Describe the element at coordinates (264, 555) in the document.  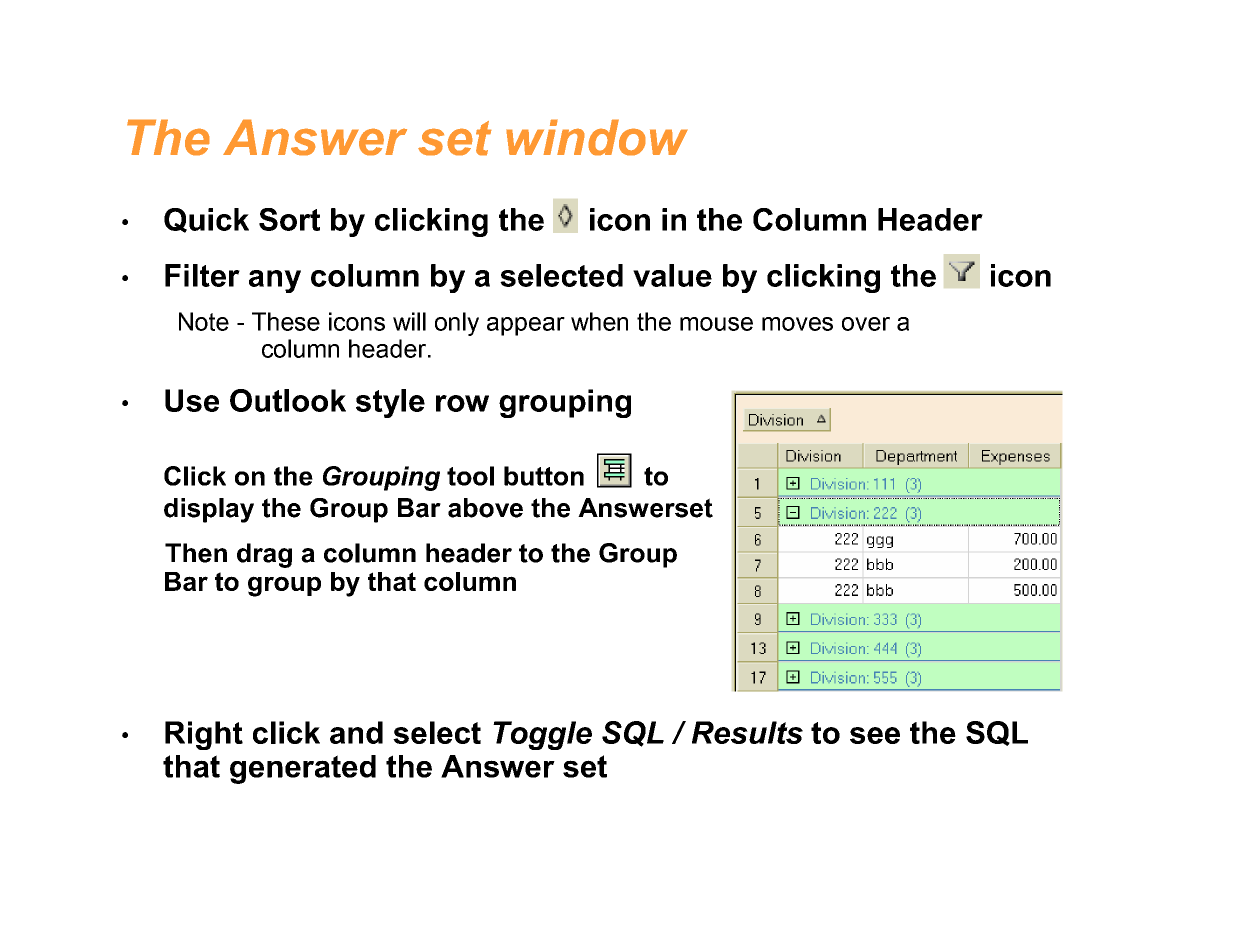
I see `drag` at that location.
